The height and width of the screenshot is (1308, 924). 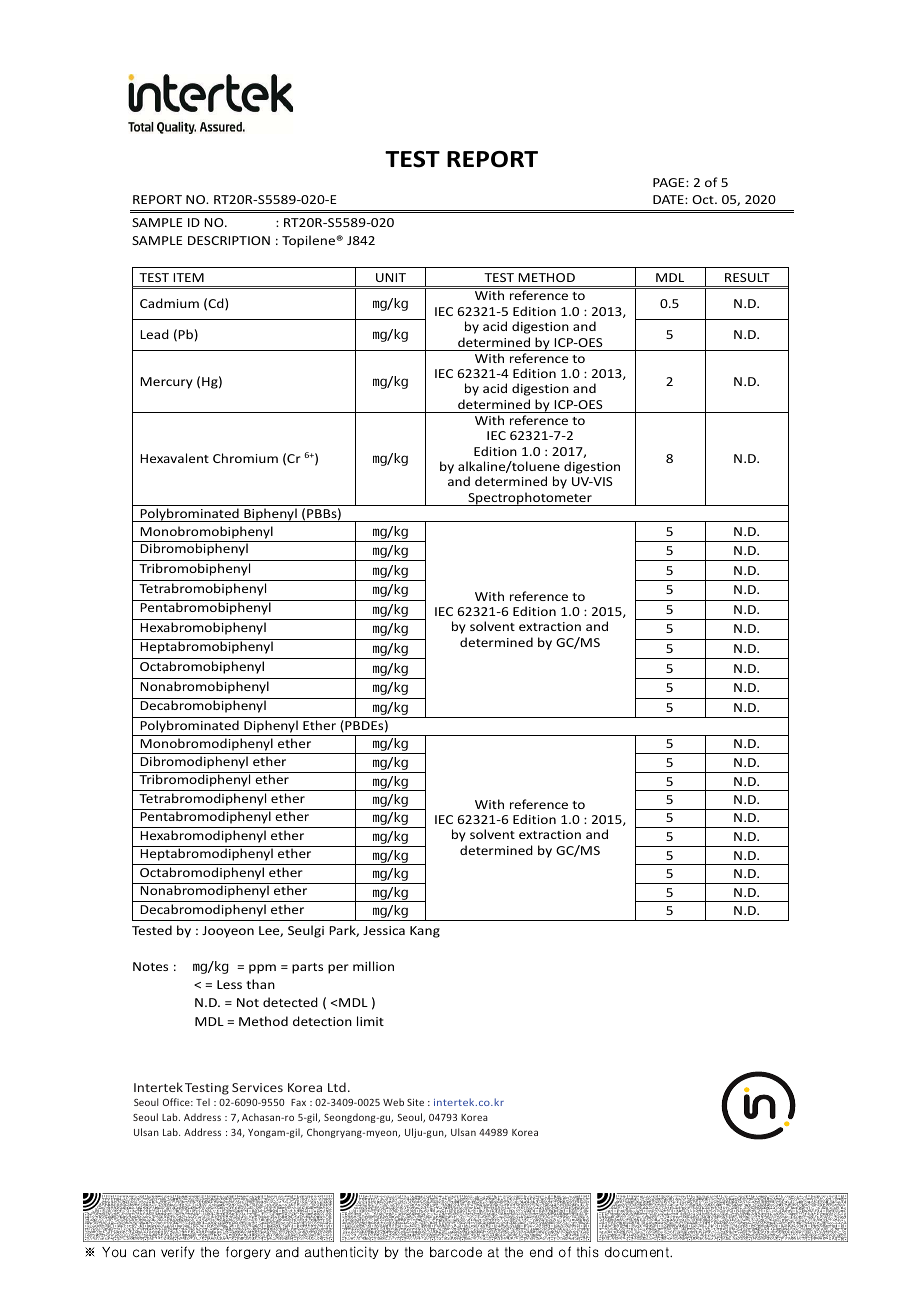 I want to click on document, so click(x=638, y=1252).
